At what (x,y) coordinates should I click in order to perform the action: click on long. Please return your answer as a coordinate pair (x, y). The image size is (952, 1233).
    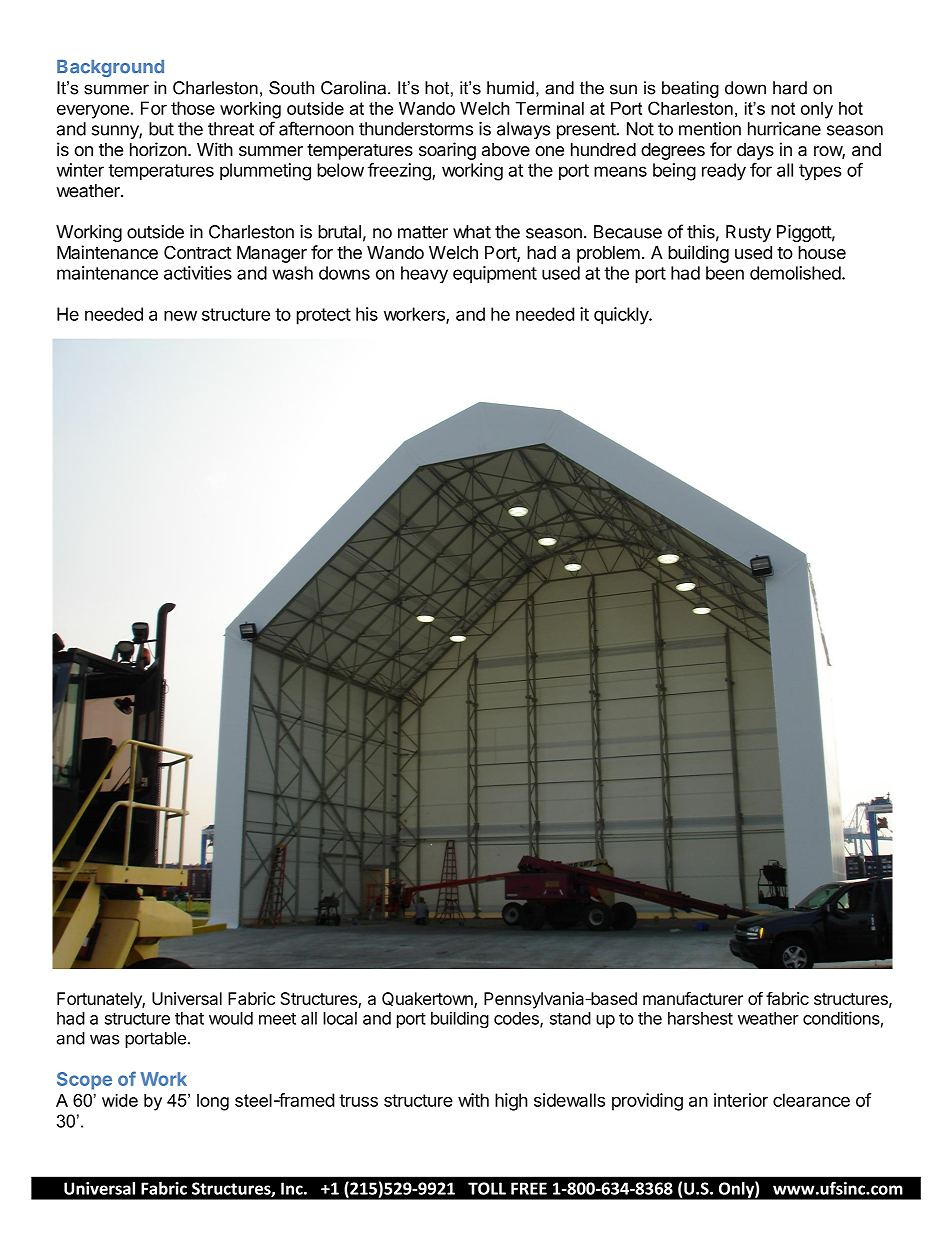
    Looking at the image, I should click on (213, 1102).
